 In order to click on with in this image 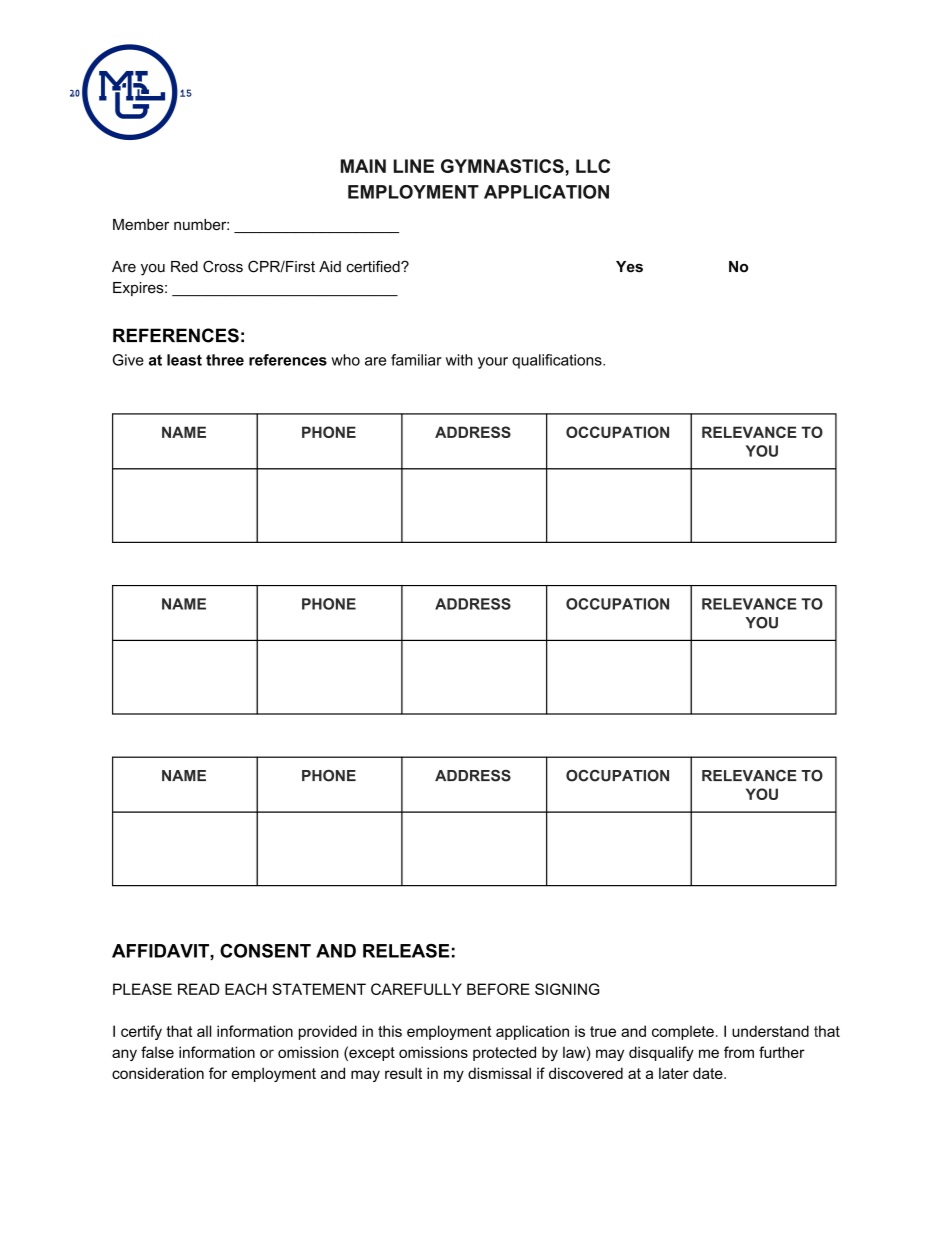, I will do `click(459, 360)`.
